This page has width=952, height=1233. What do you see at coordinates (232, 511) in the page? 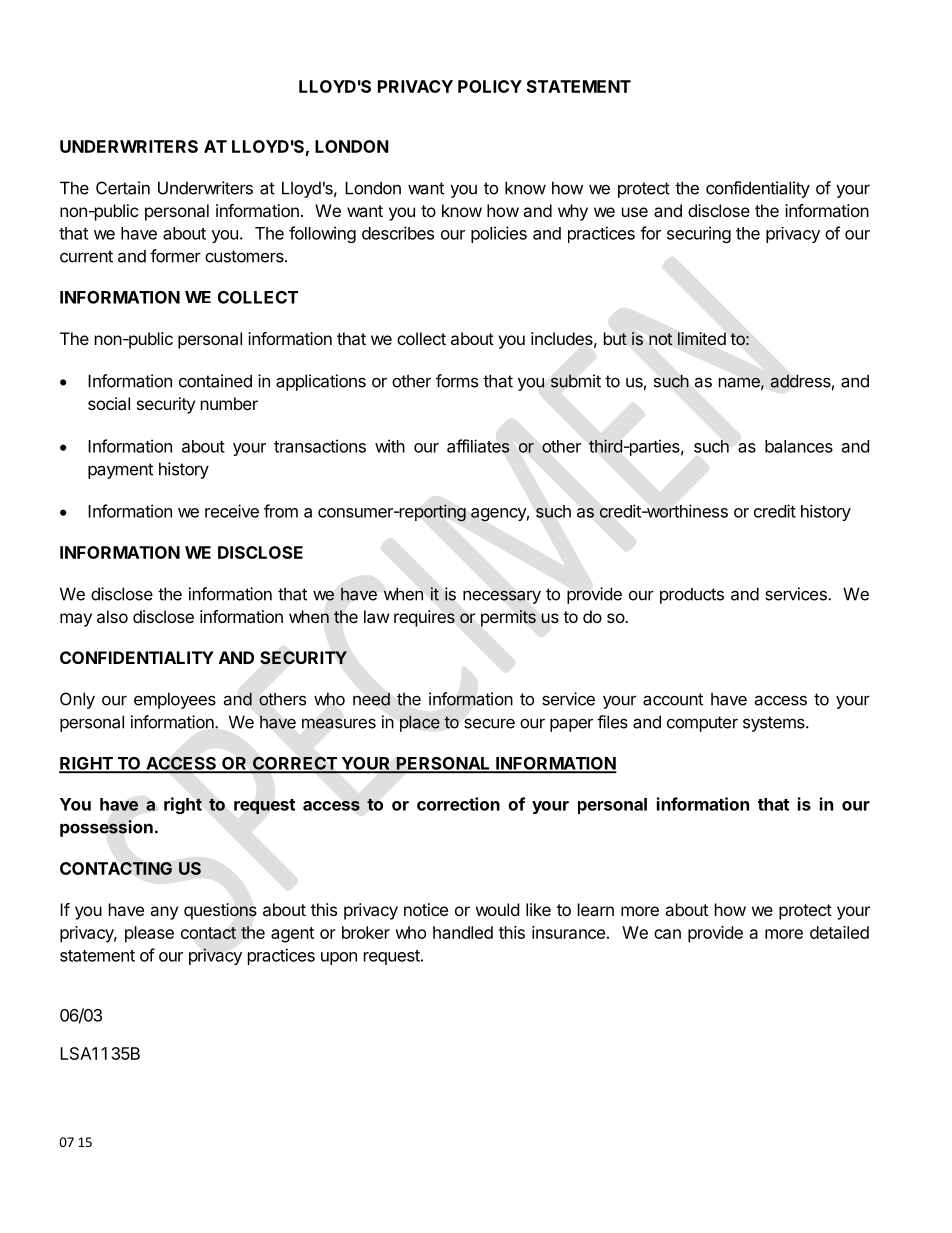
I see `receive` at bounding box center [232, 511].
